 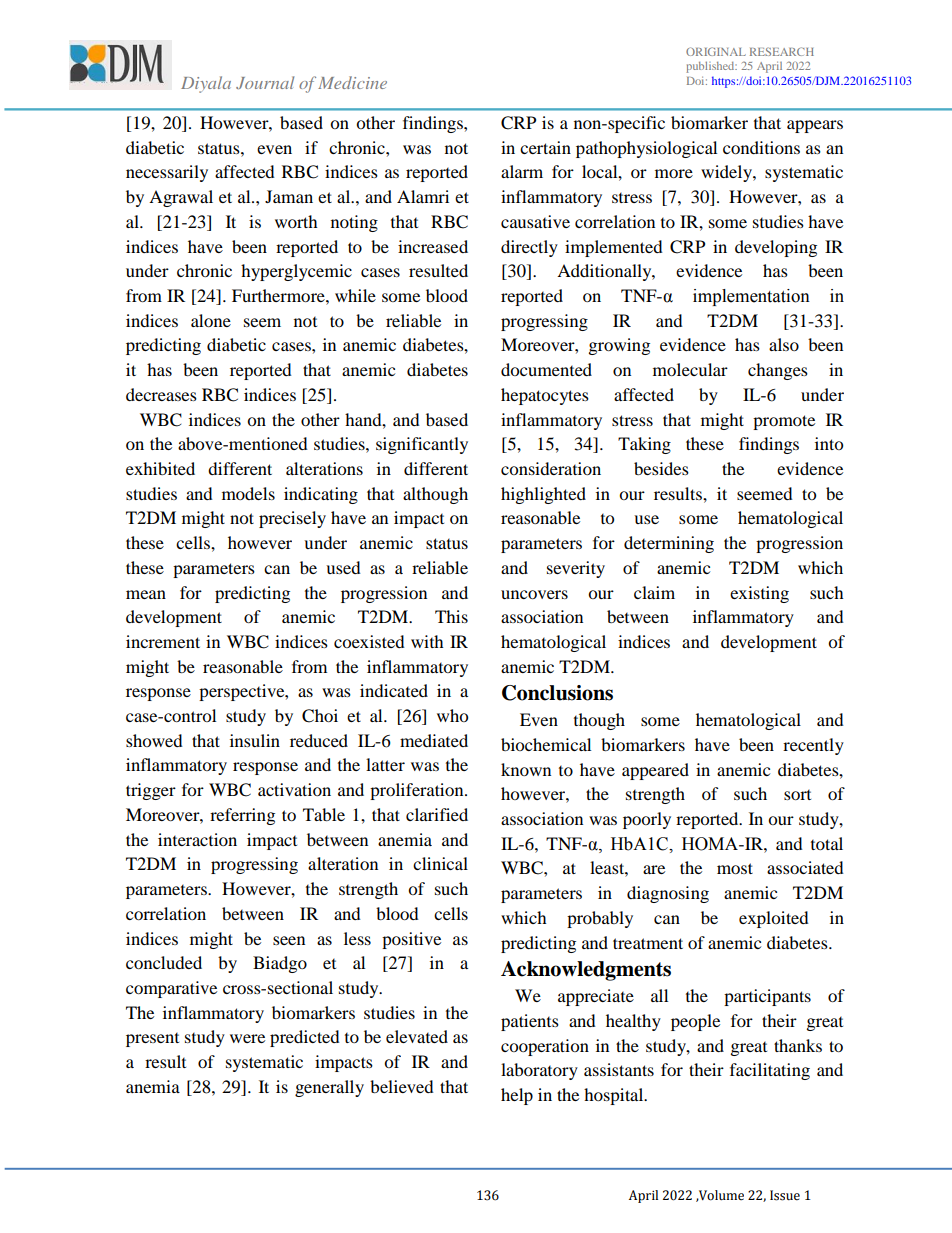 What do you see at coordinates (759, 594) in the document?
I see `existing` at bounding box center [759, 594].
